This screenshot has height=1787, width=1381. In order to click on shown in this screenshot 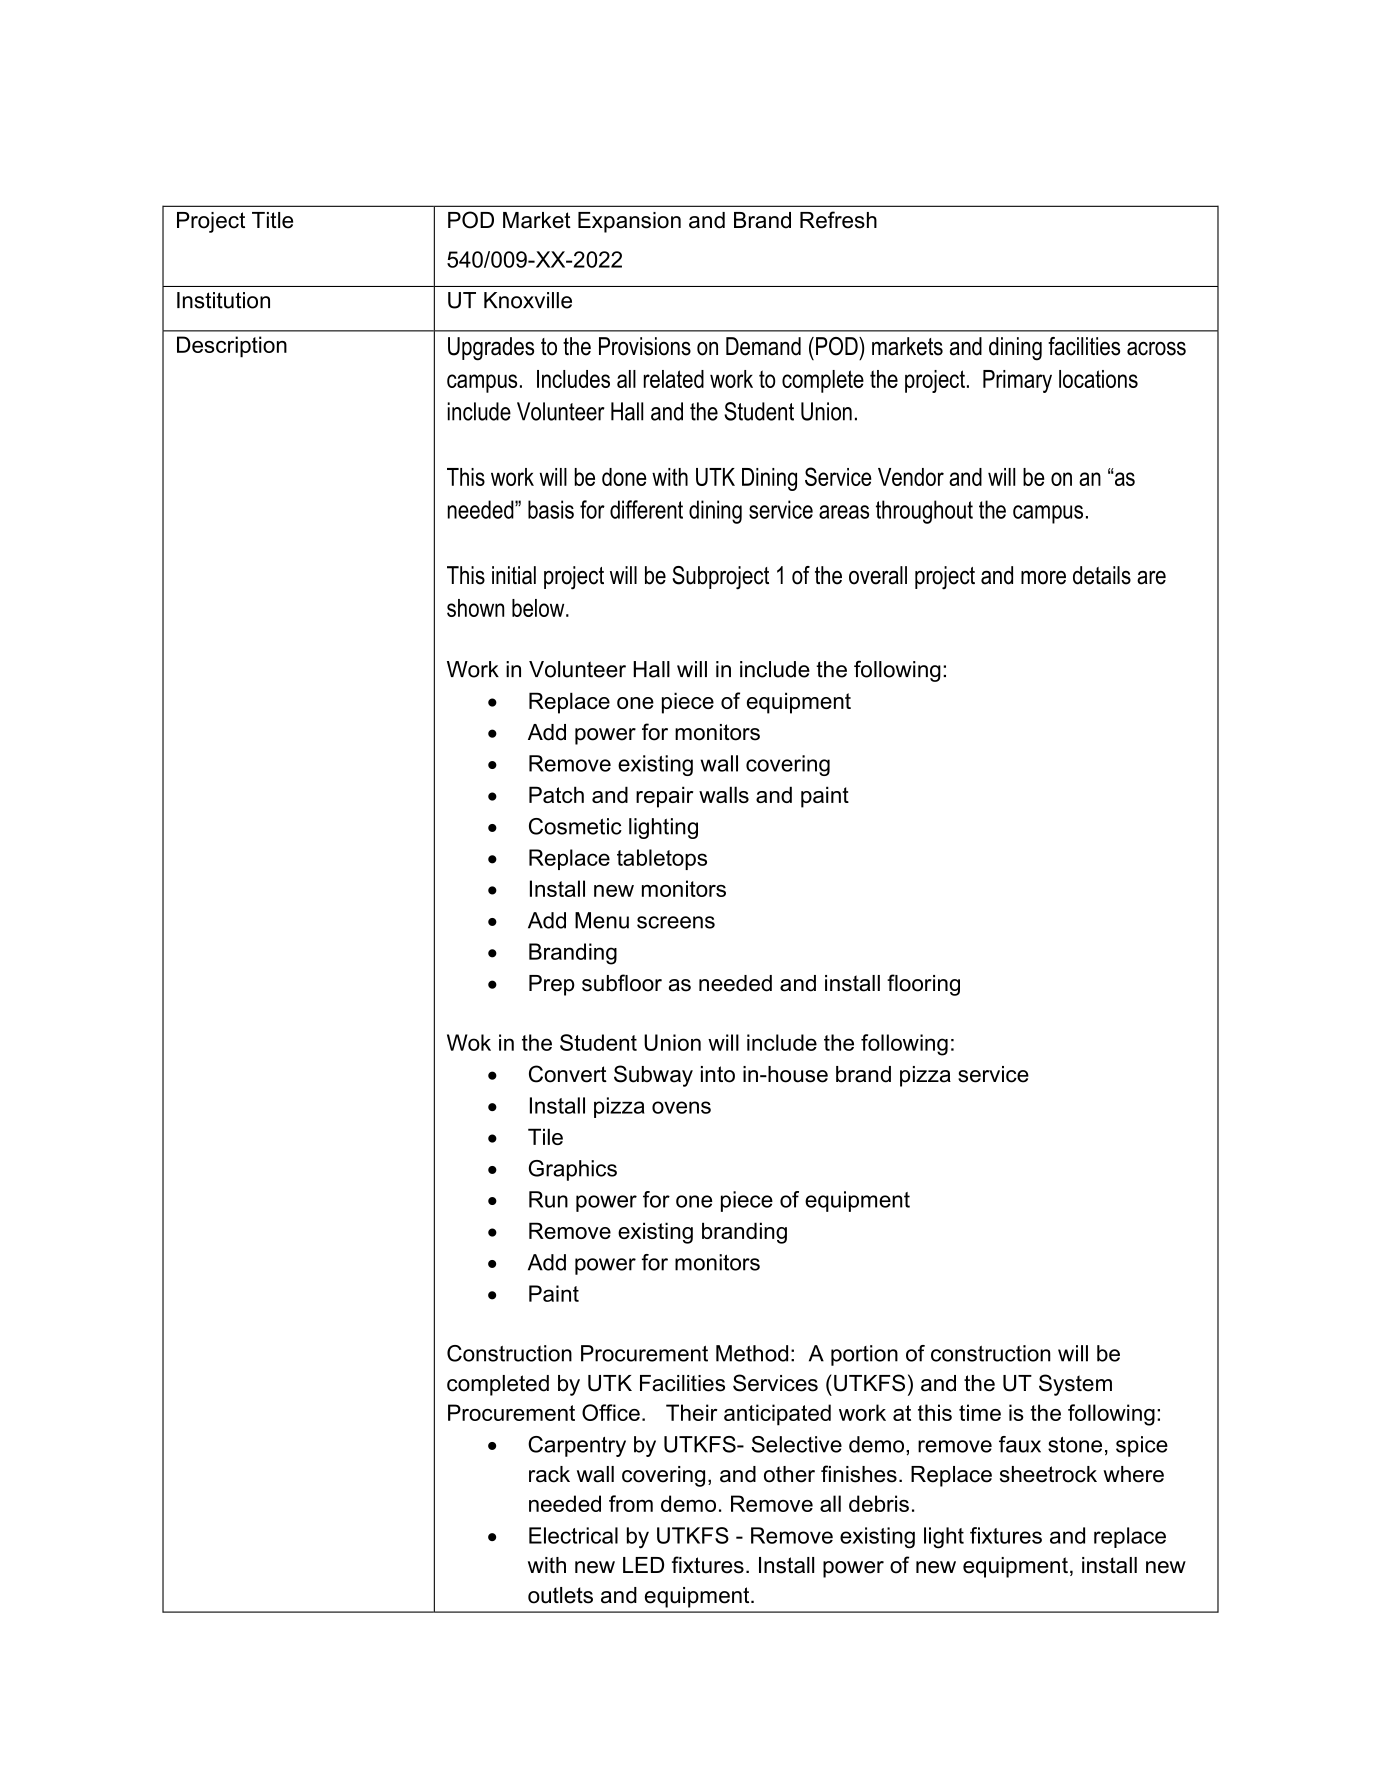, I will do `click(475, 608)`.
